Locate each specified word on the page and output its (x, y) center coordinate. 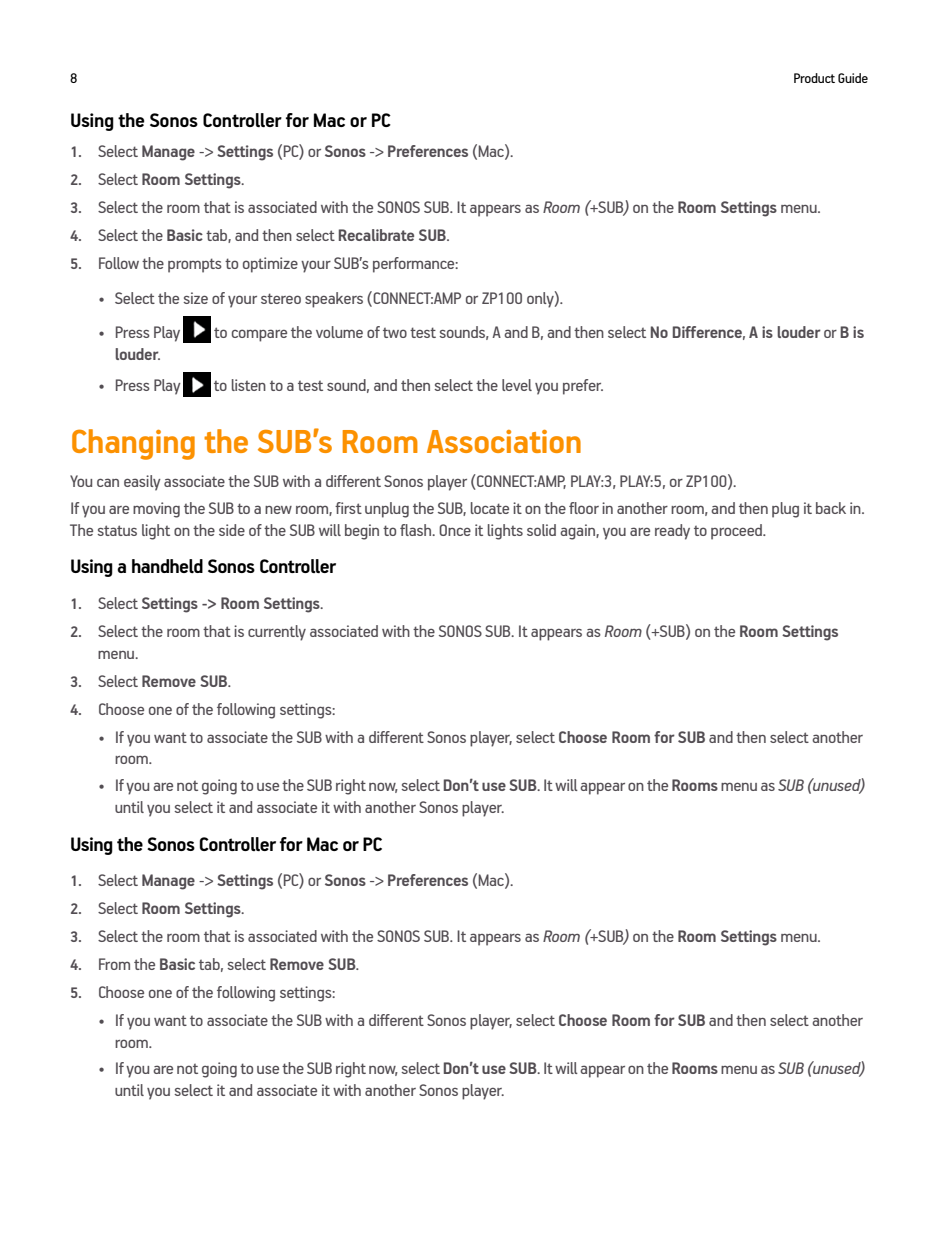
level (517, 385)
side (232, 530)
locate (490, 508)
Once (455, 530)
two (395, 333)
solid (541, 530)
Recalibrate (376, 235)
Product (814, 78)
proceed (737, 532)
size (195, 298)
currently (277, 633)
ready (672, 532)
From (114, 964)
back (831, 508)
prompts (195, 265)
